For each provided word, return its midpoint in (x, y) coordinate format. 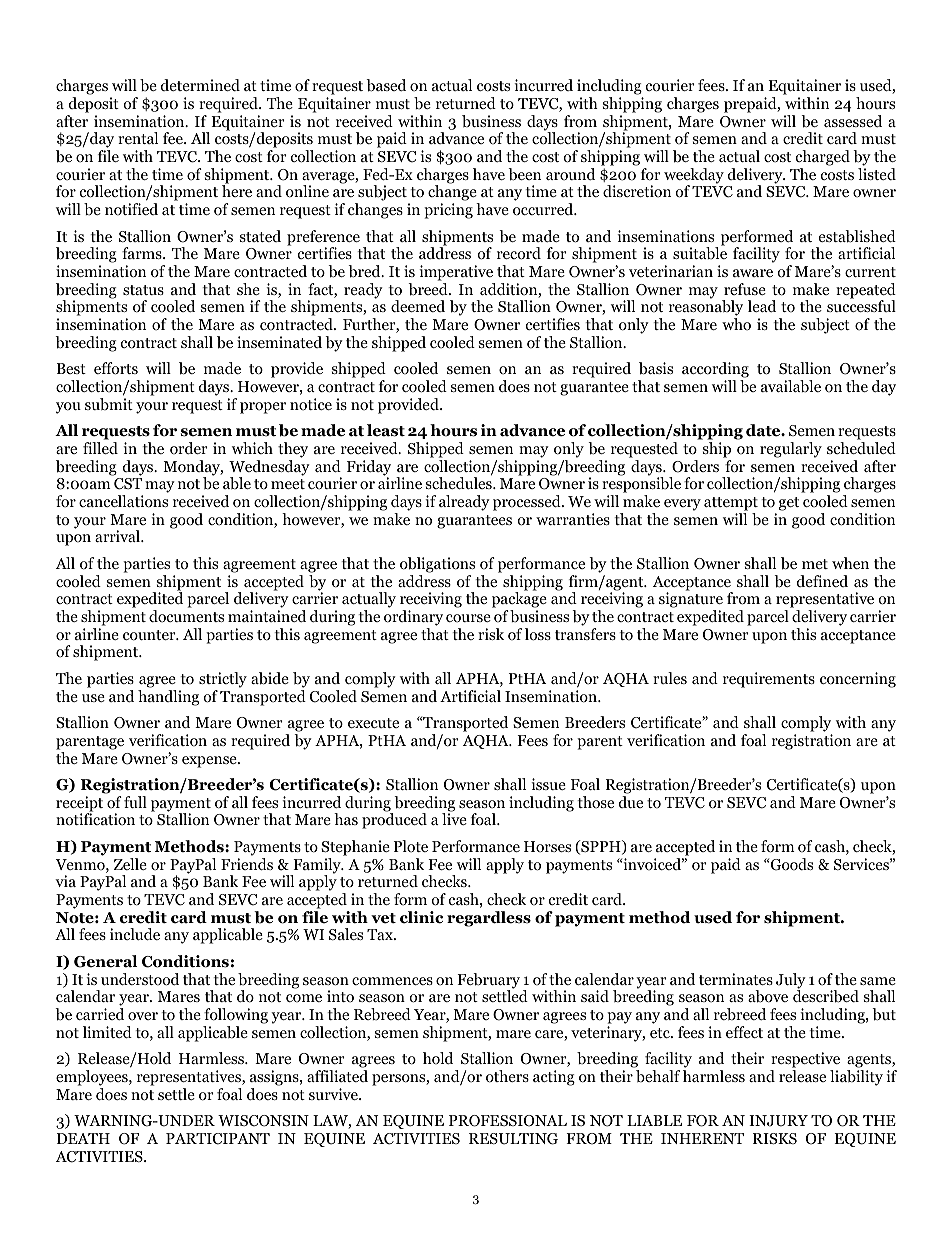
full (135, 802)
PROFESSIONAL (508, 1121)
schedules (460, 483)
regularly (791, 450)
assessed (853, 121)
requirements (769, 680)
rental (138, 138)
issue (549, 784)
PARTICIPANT (218, 1139)
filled (100, 448)
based (386, 85)
